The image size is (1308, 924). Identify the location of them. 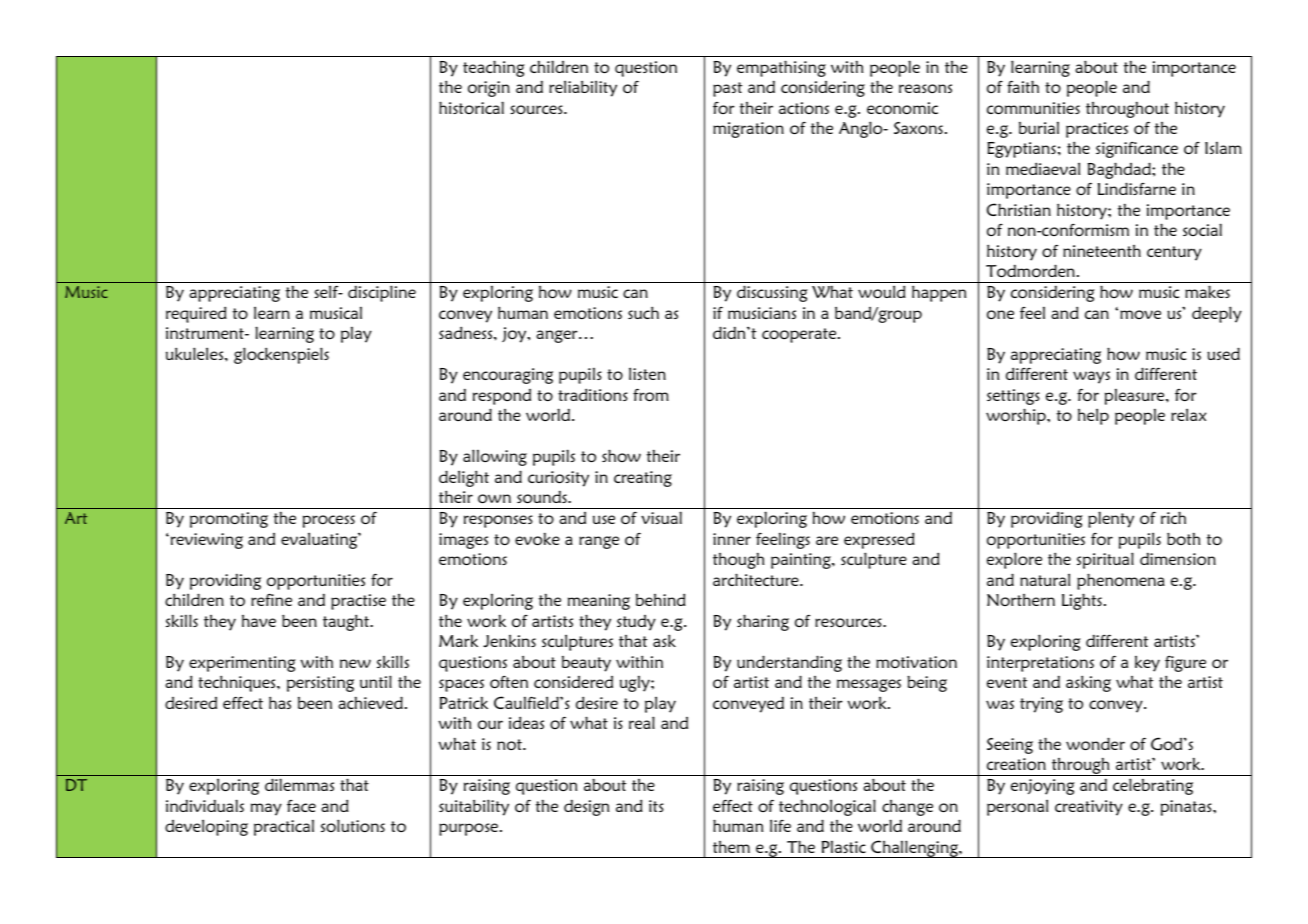
(731, 847).
